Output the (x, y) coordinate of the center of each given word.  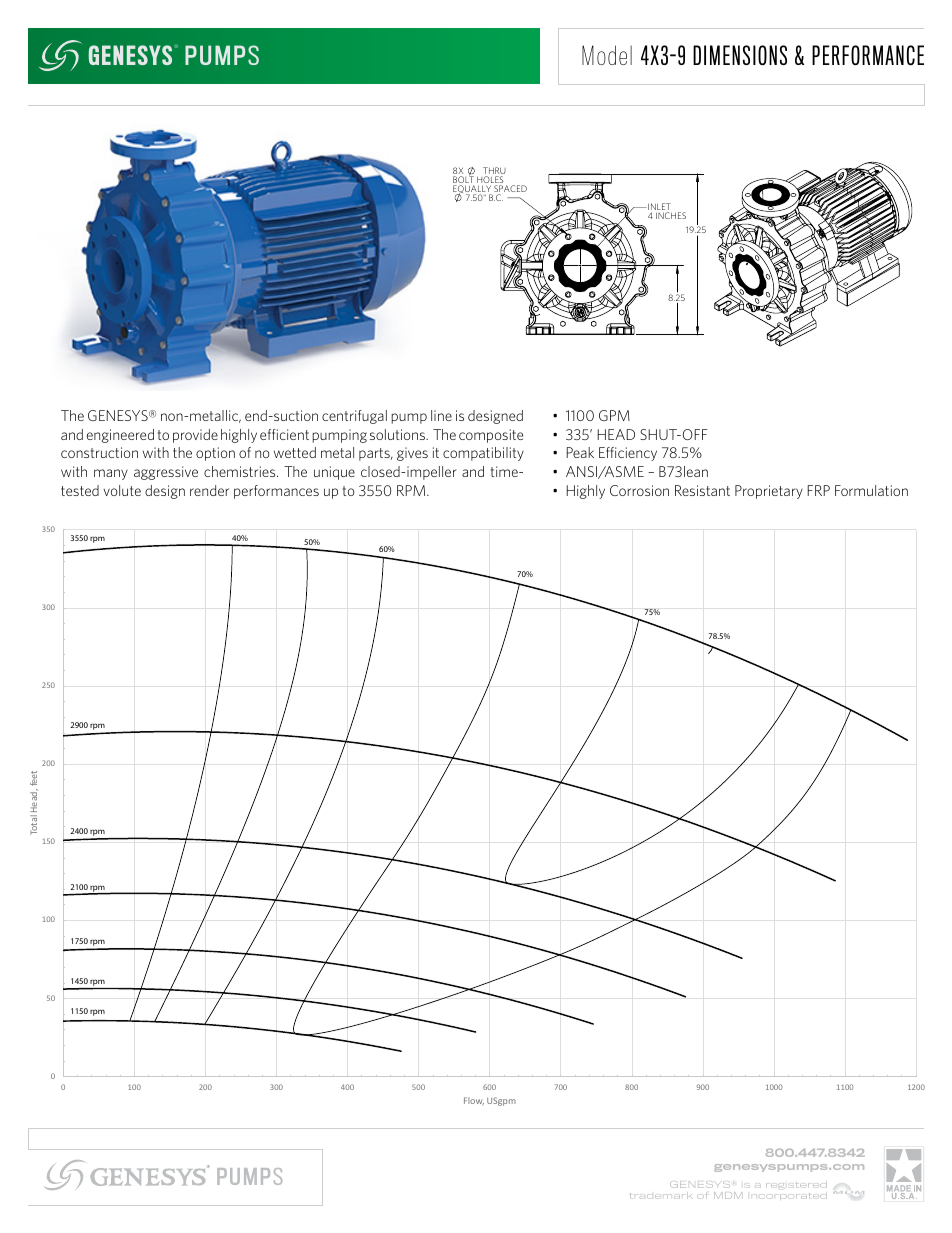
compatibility (483, 454)
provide (195, 436)
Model (607, 55)
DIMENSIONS (740, 55)
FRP (818, 490)
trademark (661, 1196)
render (209, 490)
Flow (474, 1101)
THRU (494, 172)
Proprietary (769, 492)
